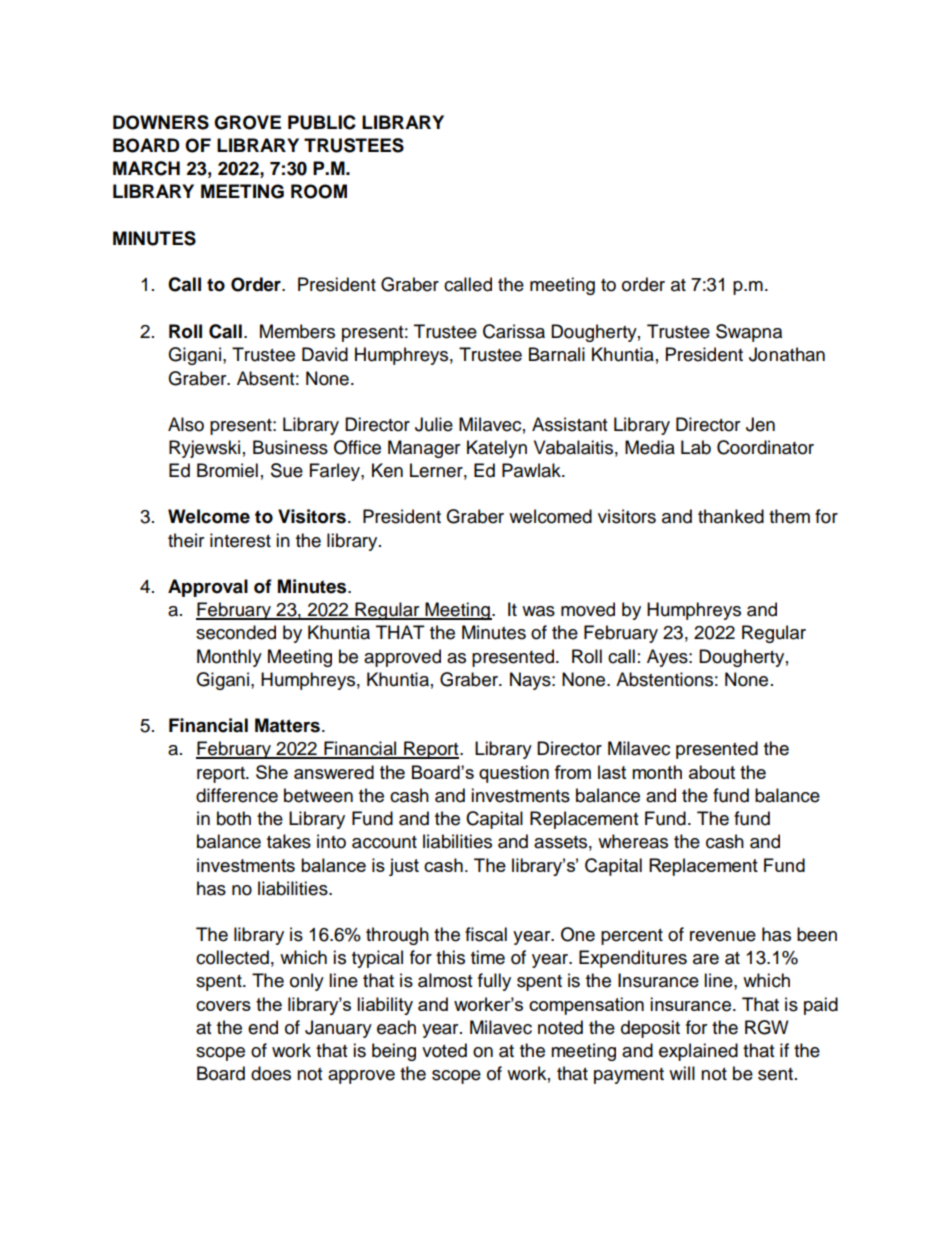 This document has height=1233, width=952. What do you see at coordinates (731, 516) in the document?
I see `thanked` at bounding box center [731, 516].
